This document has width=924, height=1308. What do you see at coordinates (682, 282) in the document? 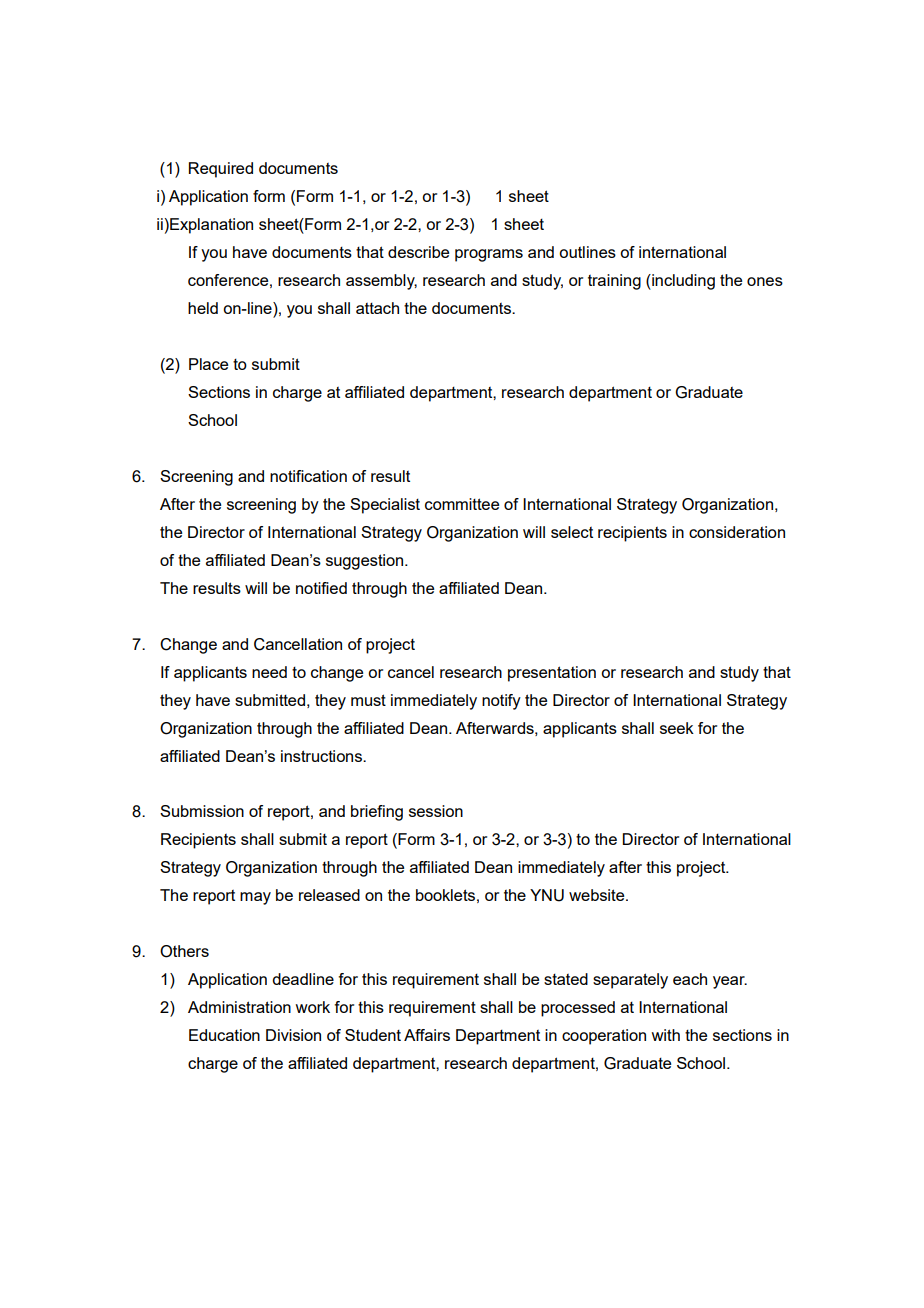
I see `including` at bounding box center [682, 282].
